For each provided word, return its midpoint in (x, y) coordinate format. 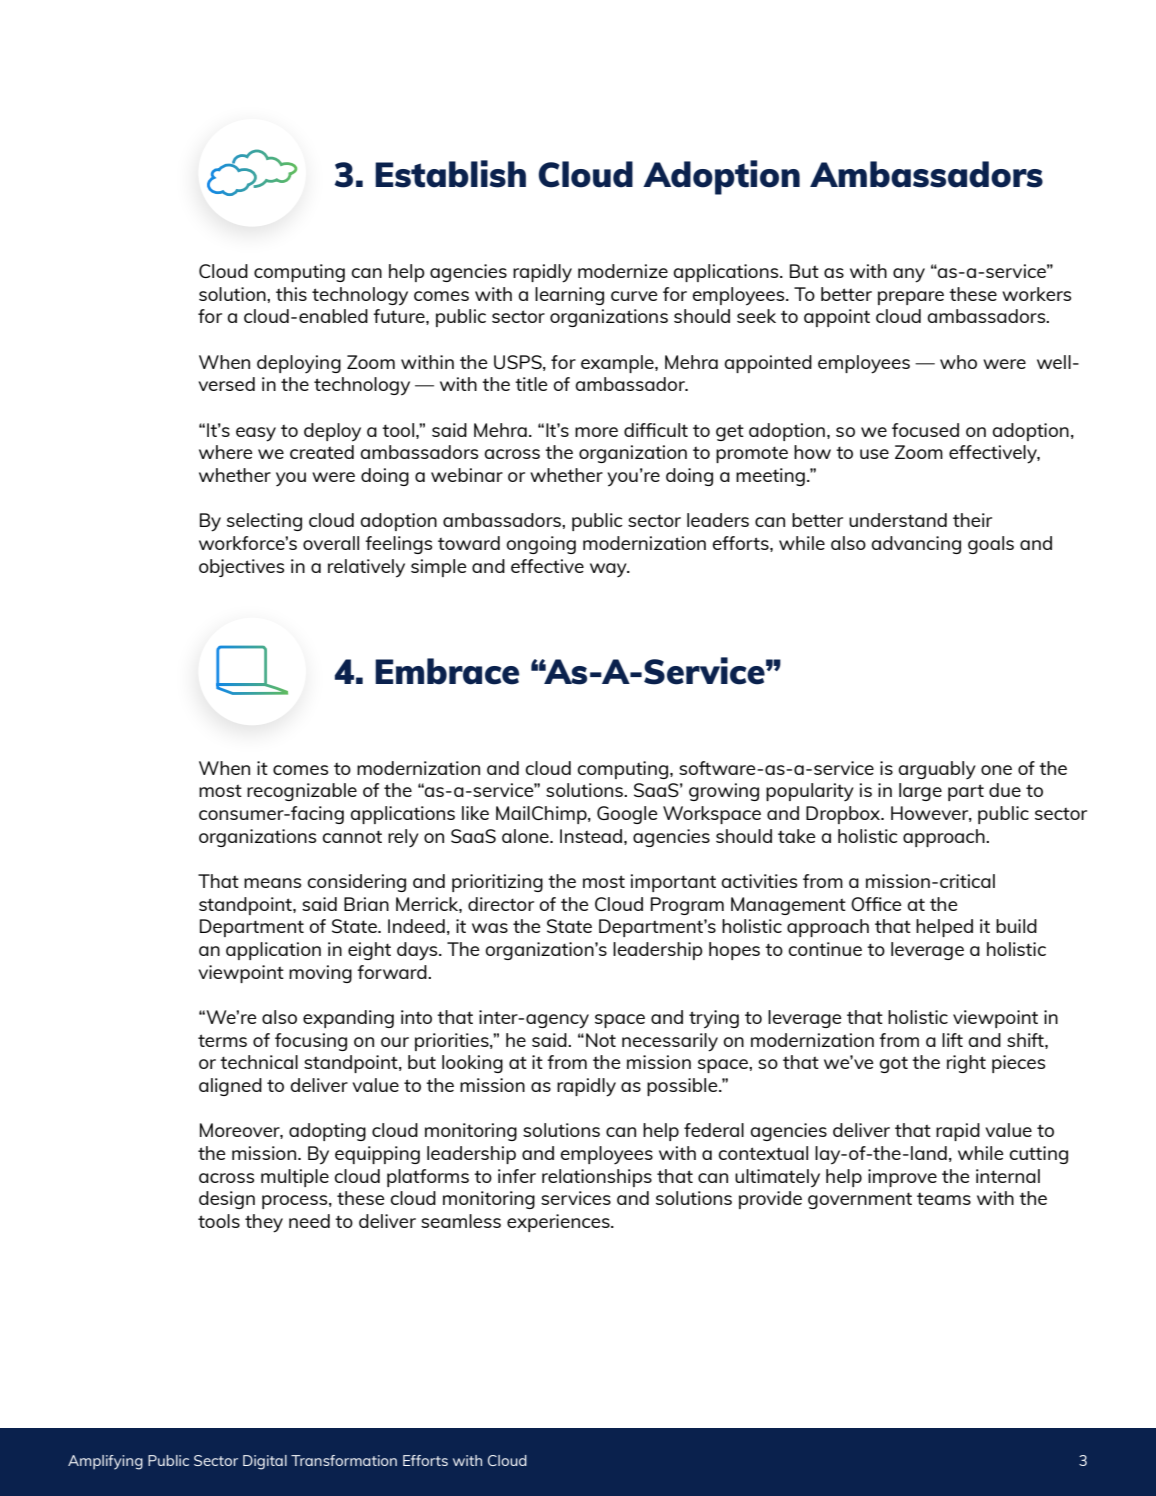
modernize (623, 271)
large (920, 792)
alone (526, 836)
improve (902, 1178)
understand (898, 520)
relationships (597, 1178)
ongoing (541, 545)
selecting (264, 522)
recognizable (302, 792)
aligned (230, 1087)
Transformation (344, 1460)
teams (944, 1199)
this (291, 294)
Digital (265, 1462)
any (909, 275)
